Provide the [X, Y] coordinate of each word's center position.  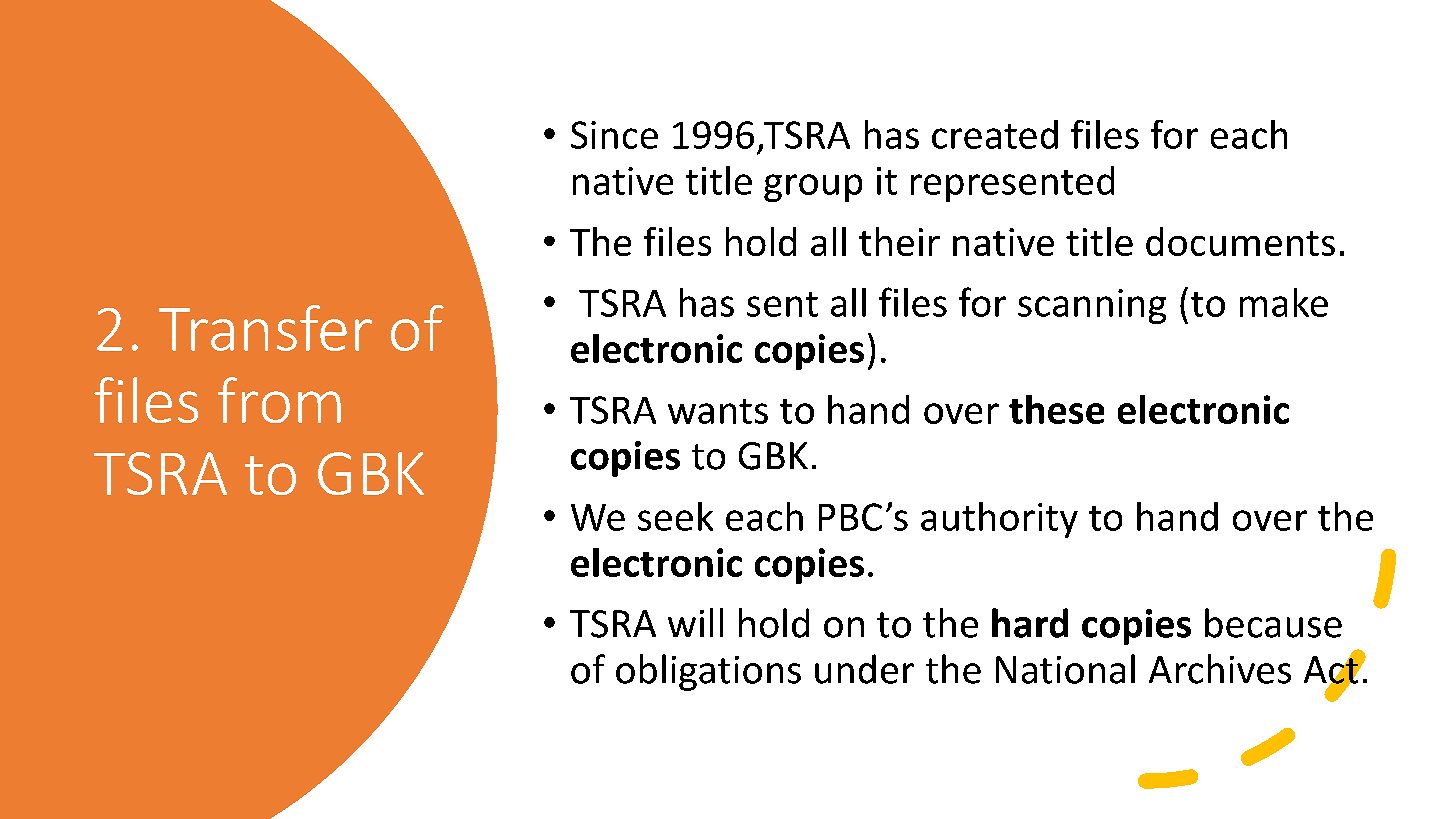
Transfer [265, 328]
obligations [708, 672]
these [1056, 409]
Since [614, 135]
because [1273, 623]
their [899, 241]
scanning [1092, 306]
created [995, 134]
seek [675, 516]
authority [999, 520]
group [813, 188]
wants [718, 411]
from [279, 400]
